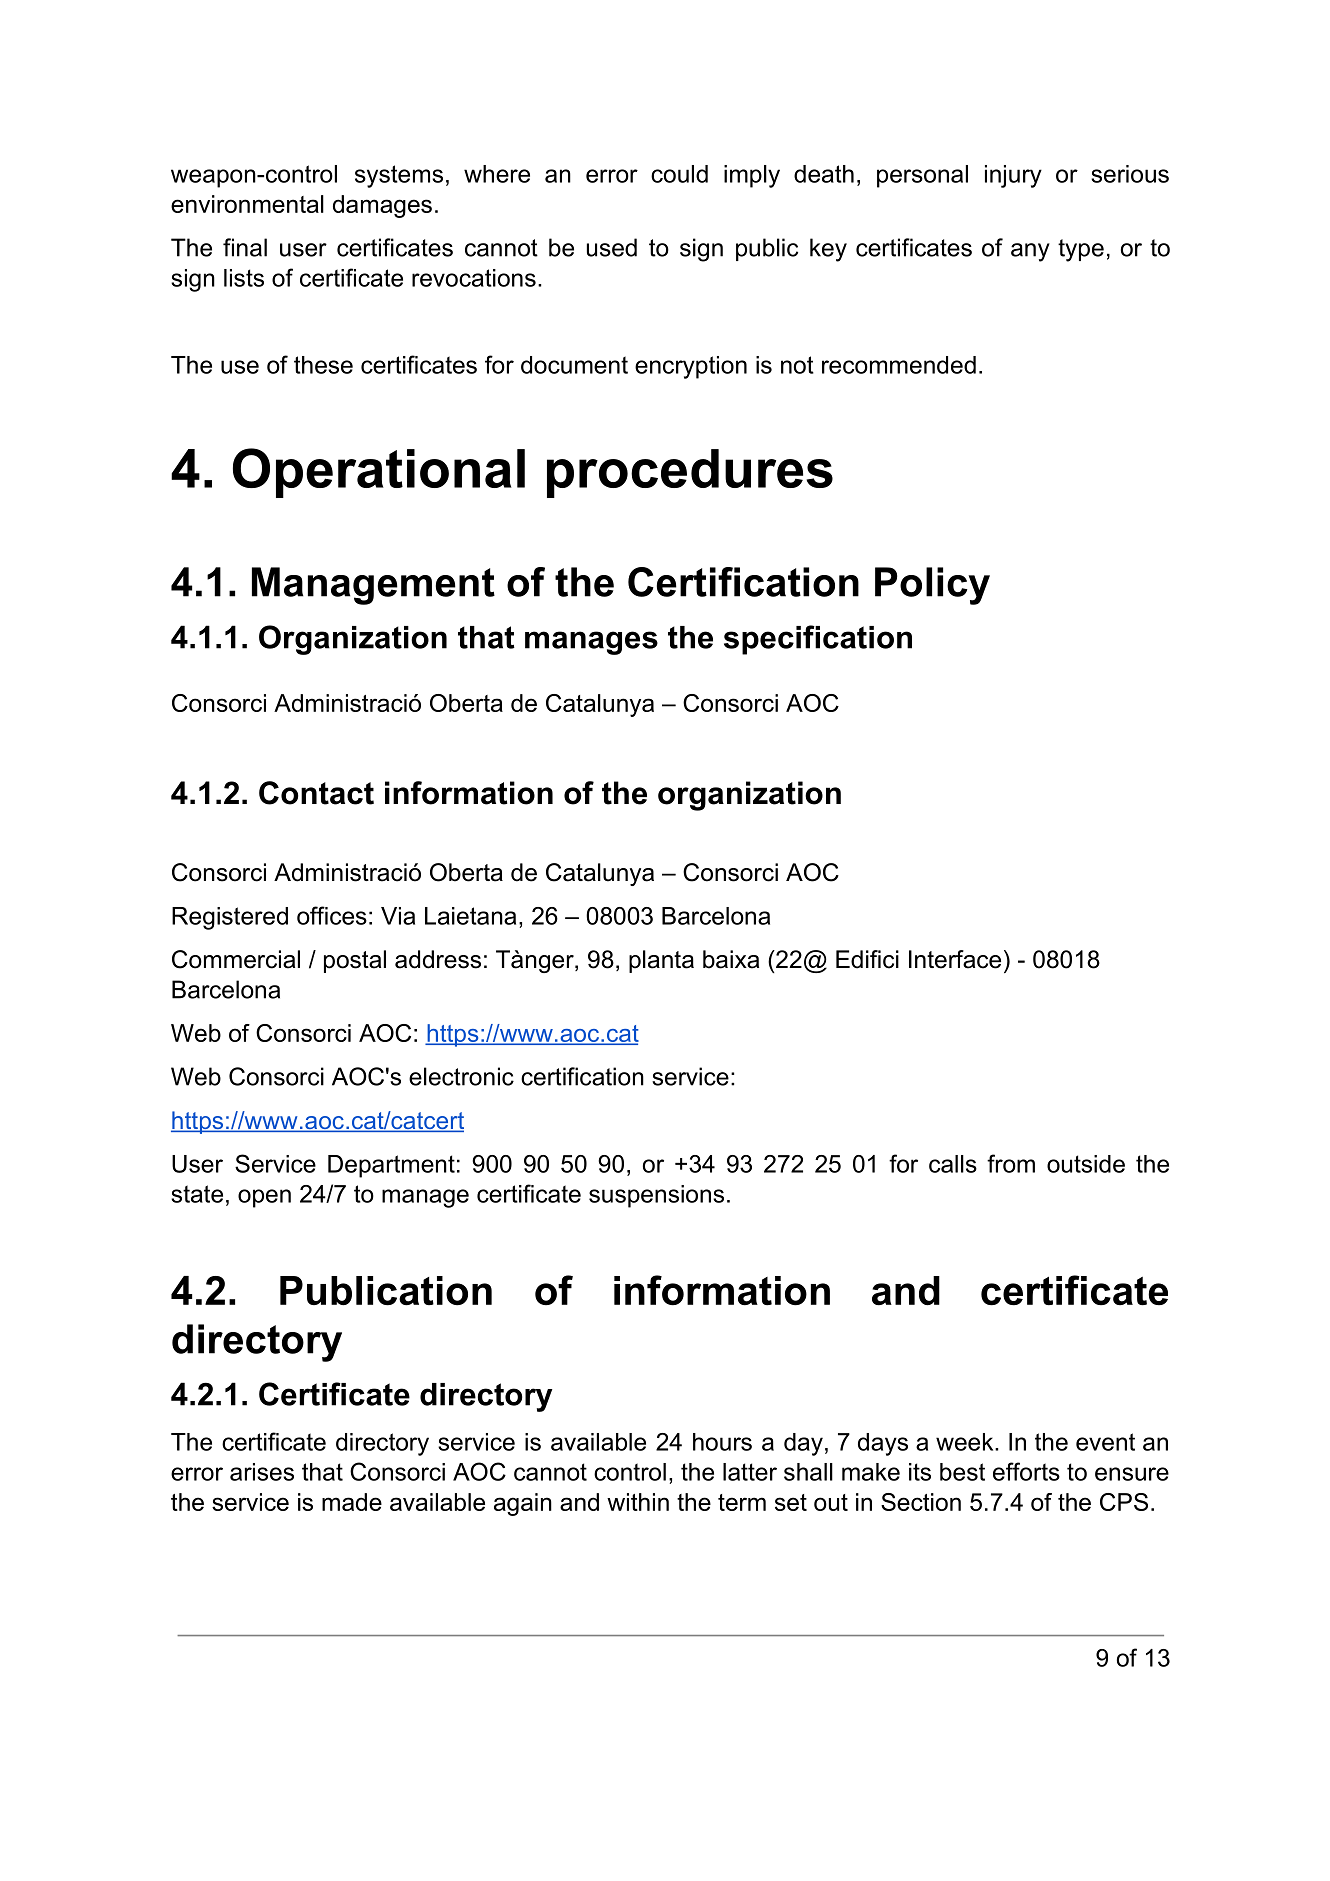 The width and height of the page is (1330, 1881). Describe the element at coordinates (247, 204) in the page. I see `environmental` at that location.
